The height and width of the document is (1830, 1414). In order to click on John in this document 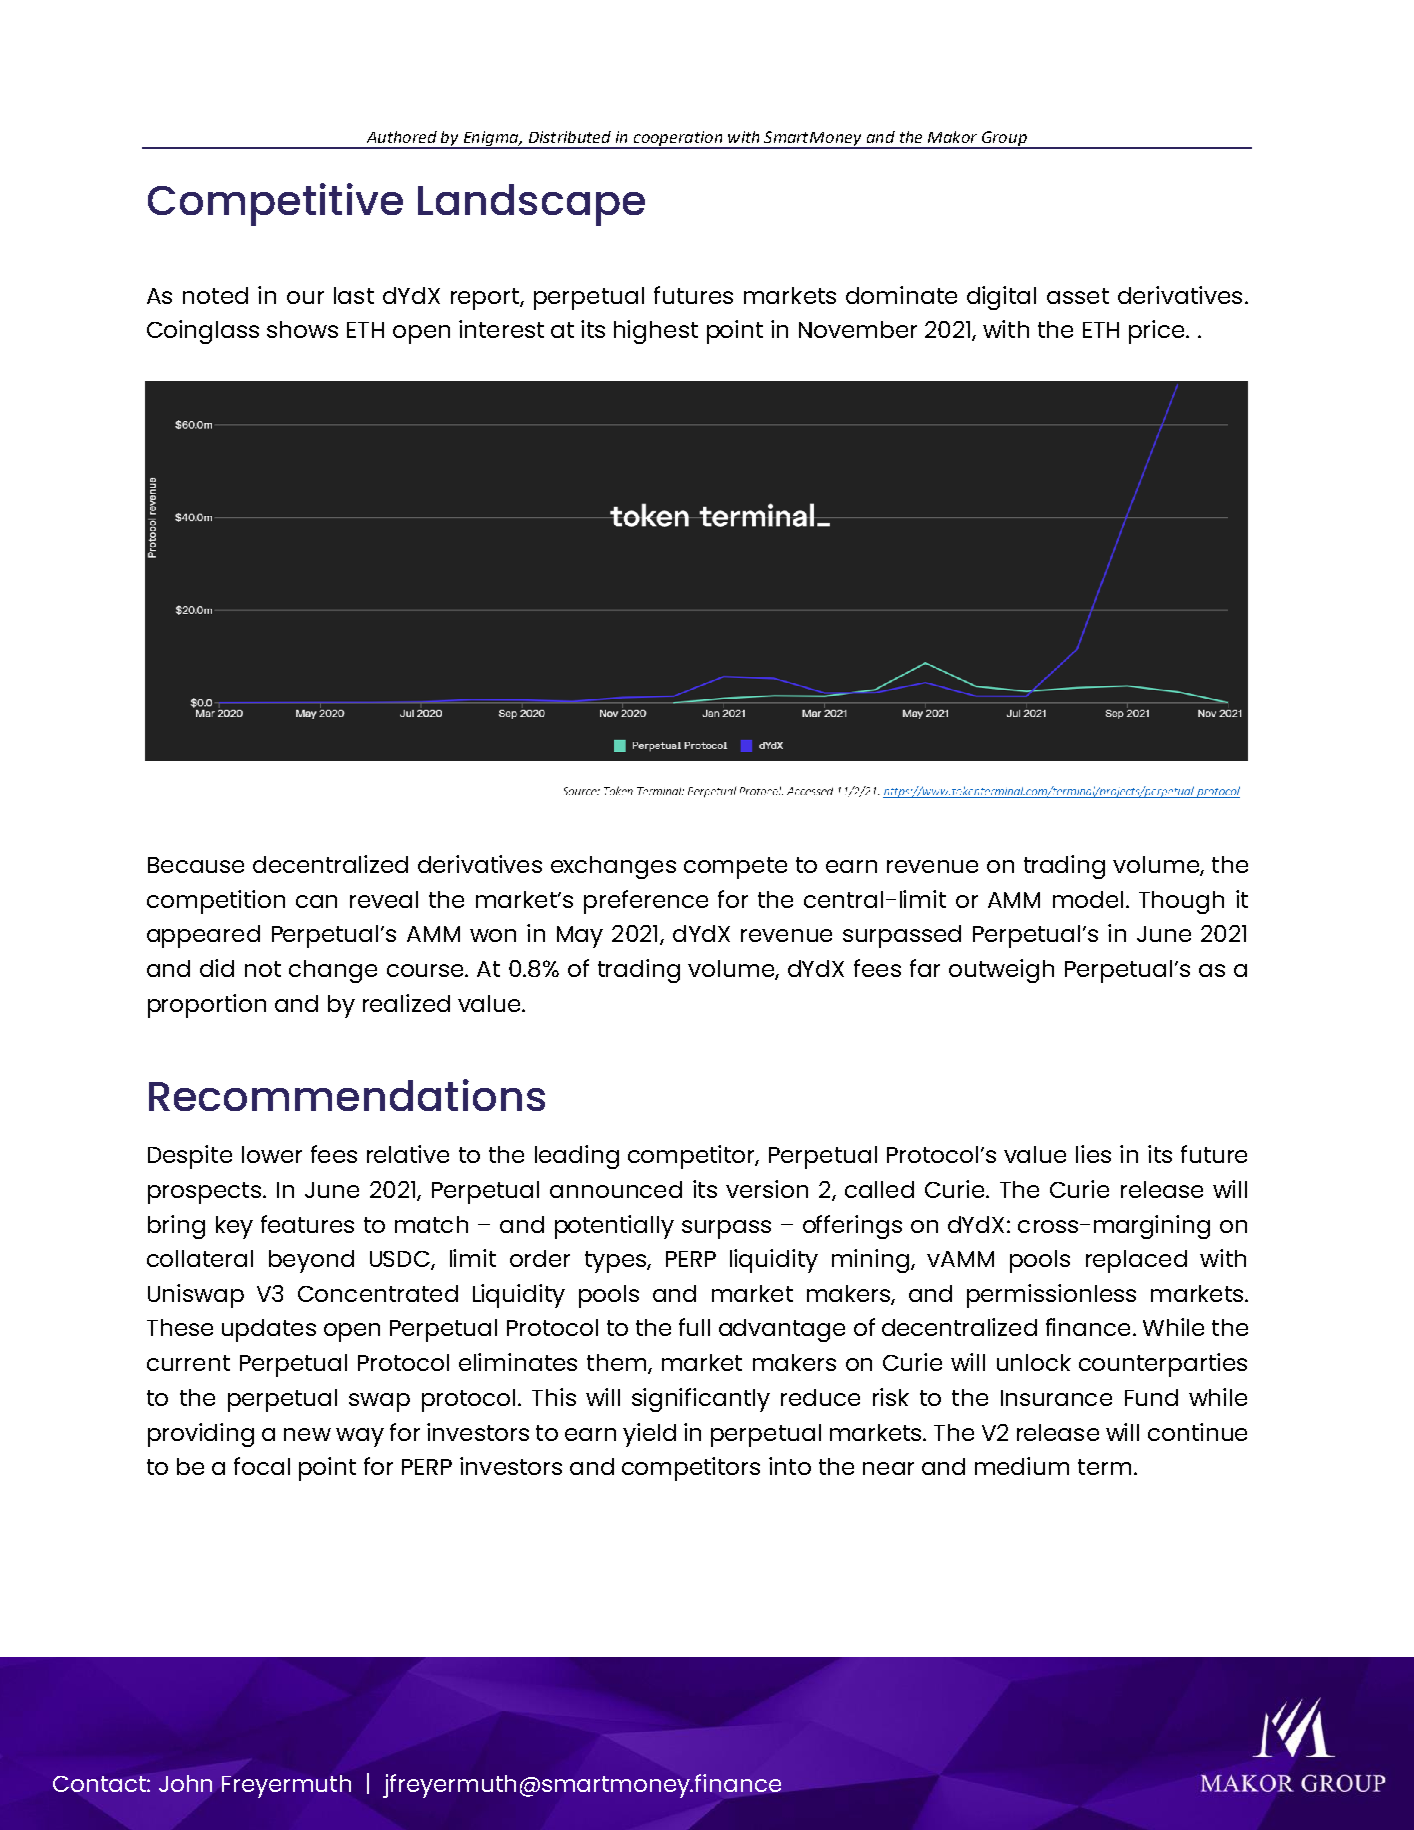, I will do `click(185, 1783)`.
